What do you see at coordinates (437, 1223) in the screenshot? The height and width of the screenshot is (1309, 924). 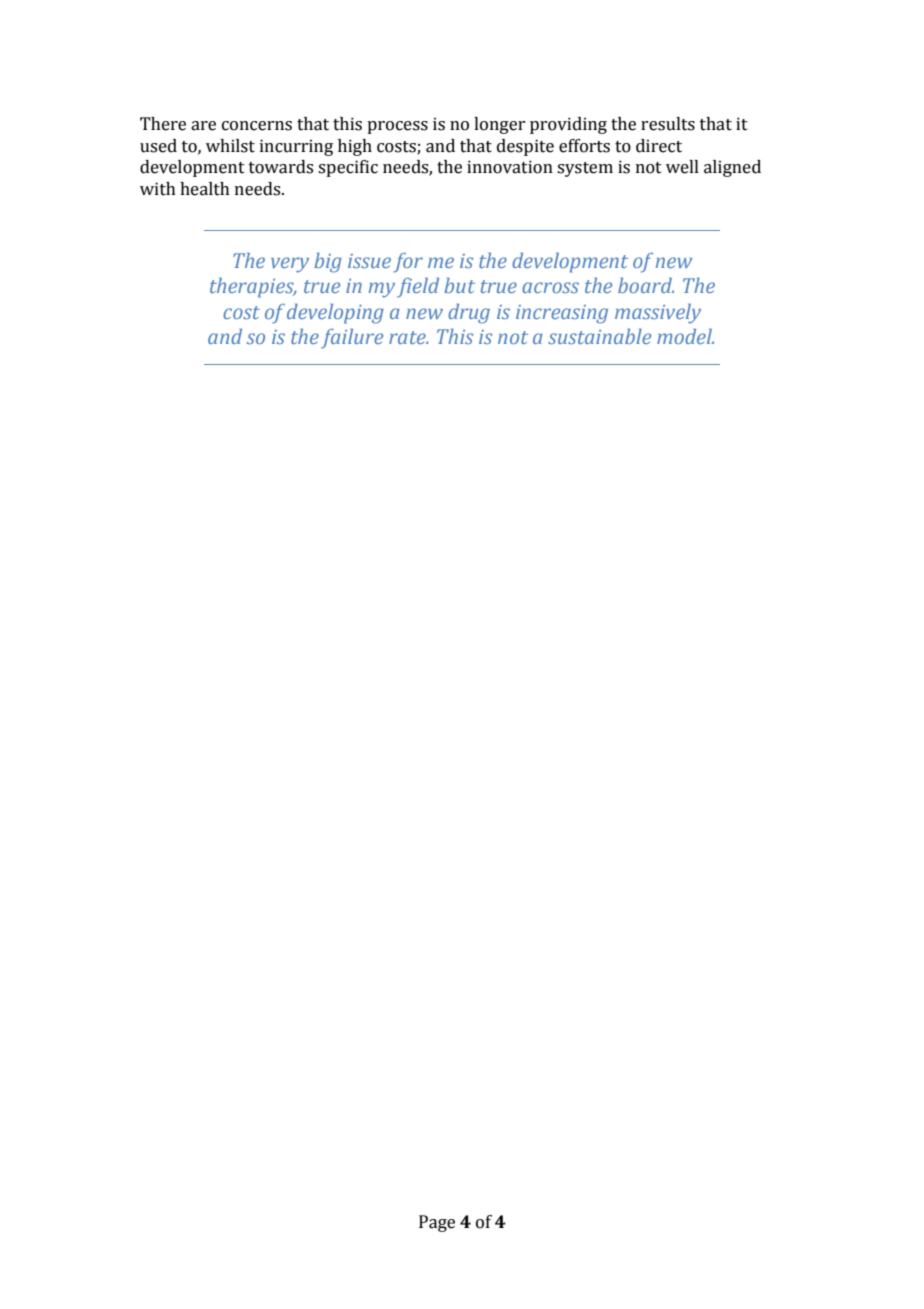 I see `Page` at bounding box center [437, 1223].
